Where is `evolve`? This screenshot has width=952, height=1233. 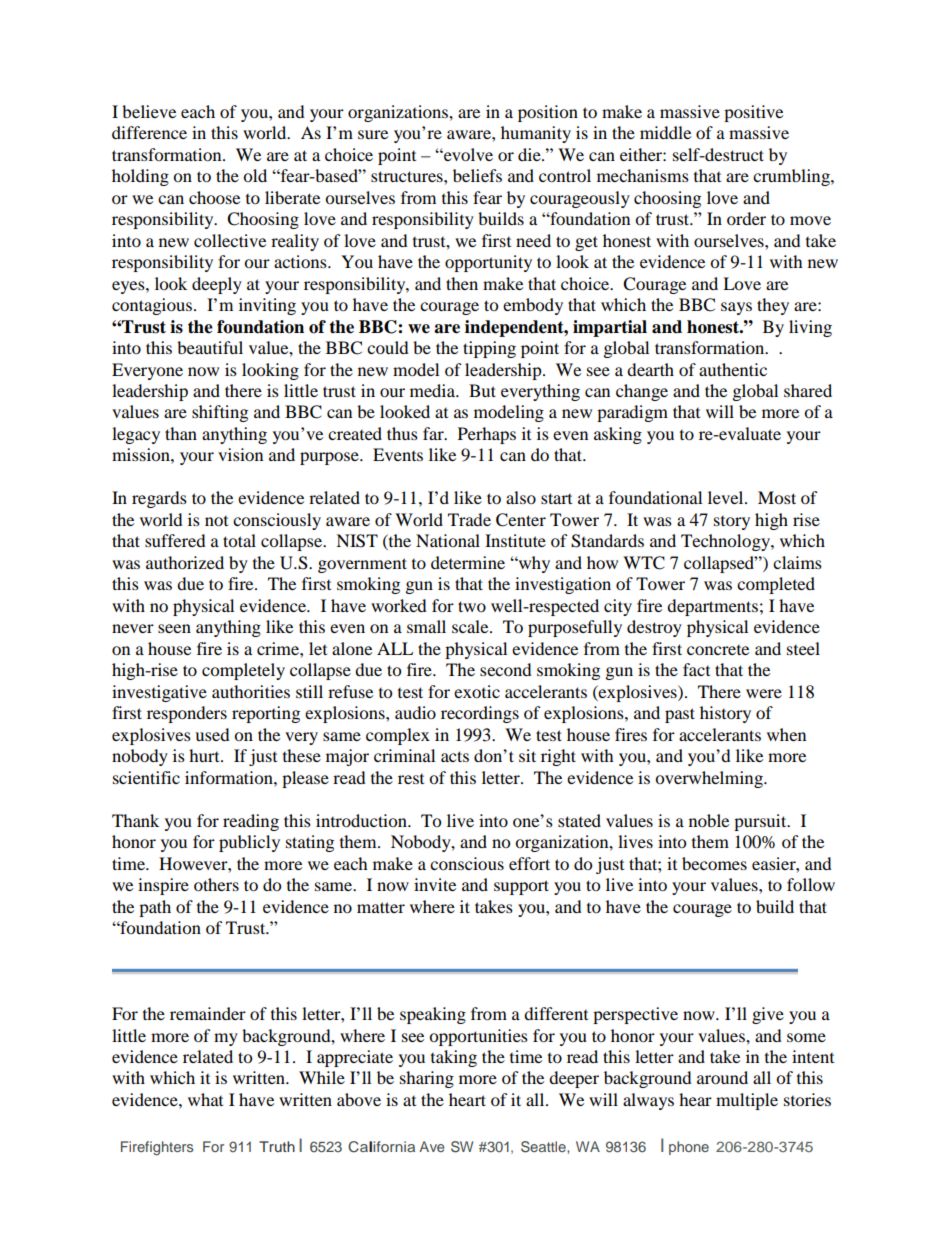
evolve is located at coordinates (467, 154).
